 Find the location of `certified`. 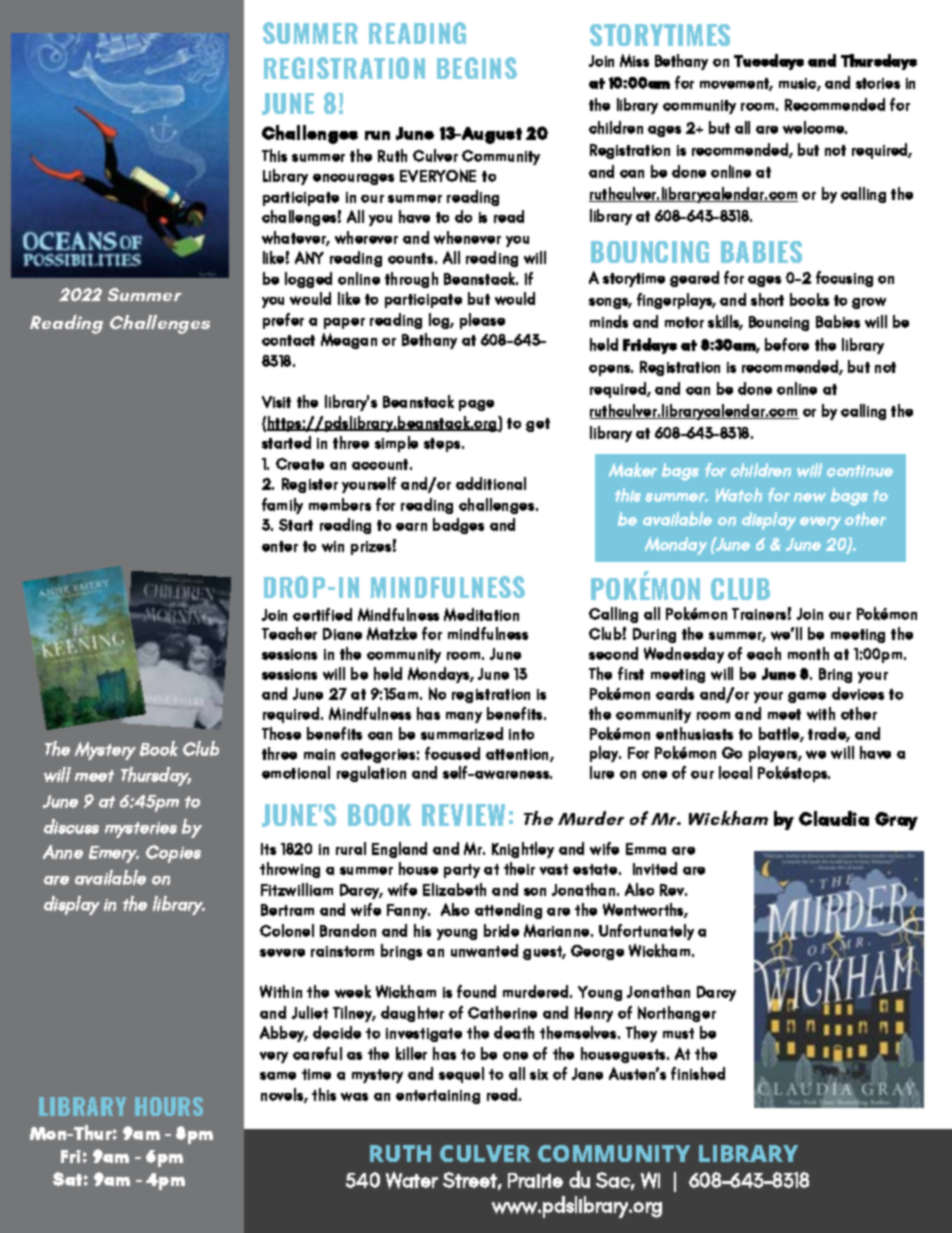

certified is located at coordinates (322, 614).
